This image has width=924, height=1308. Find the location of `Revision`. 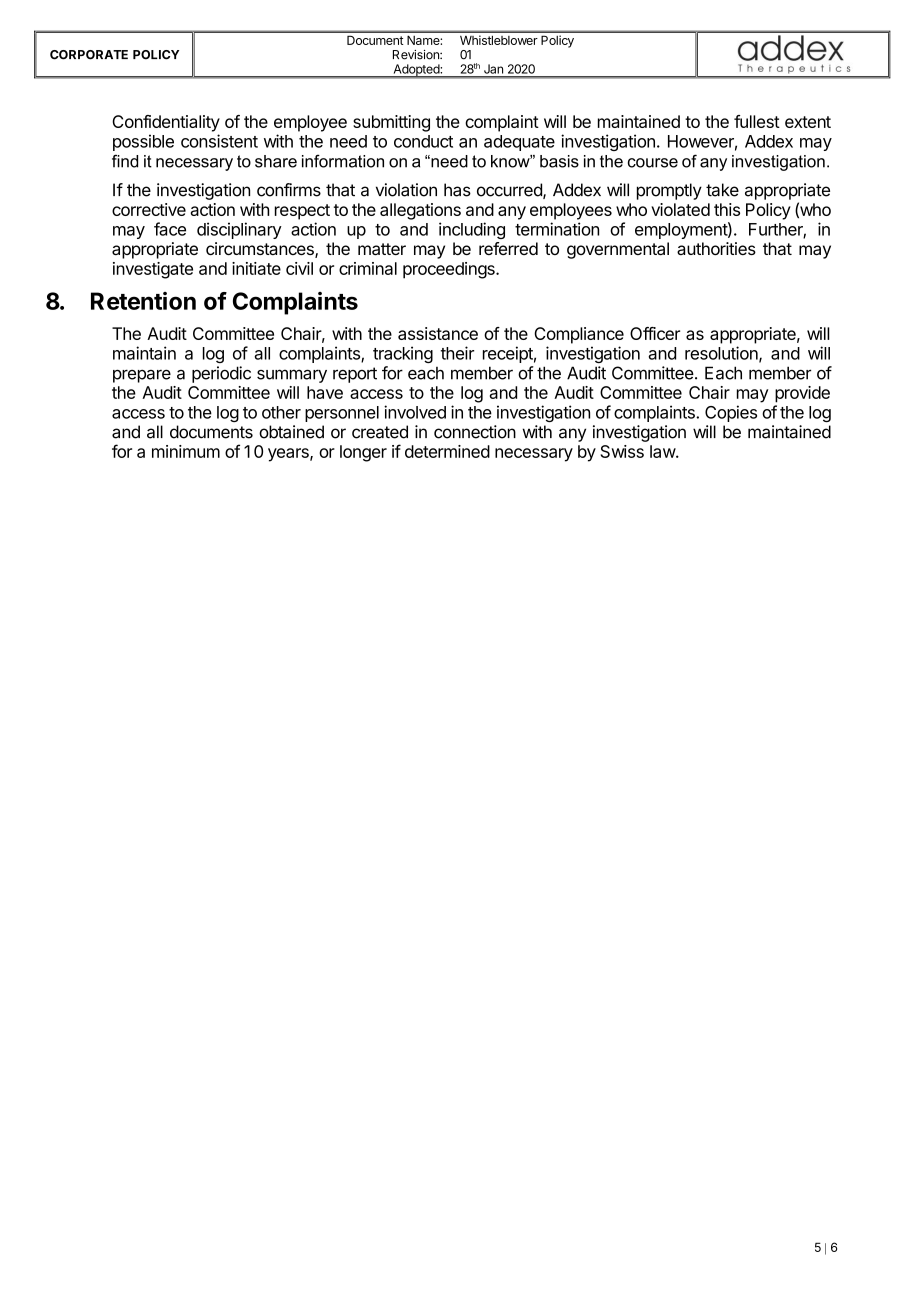

Revision is located at coordinates (417, 55).
